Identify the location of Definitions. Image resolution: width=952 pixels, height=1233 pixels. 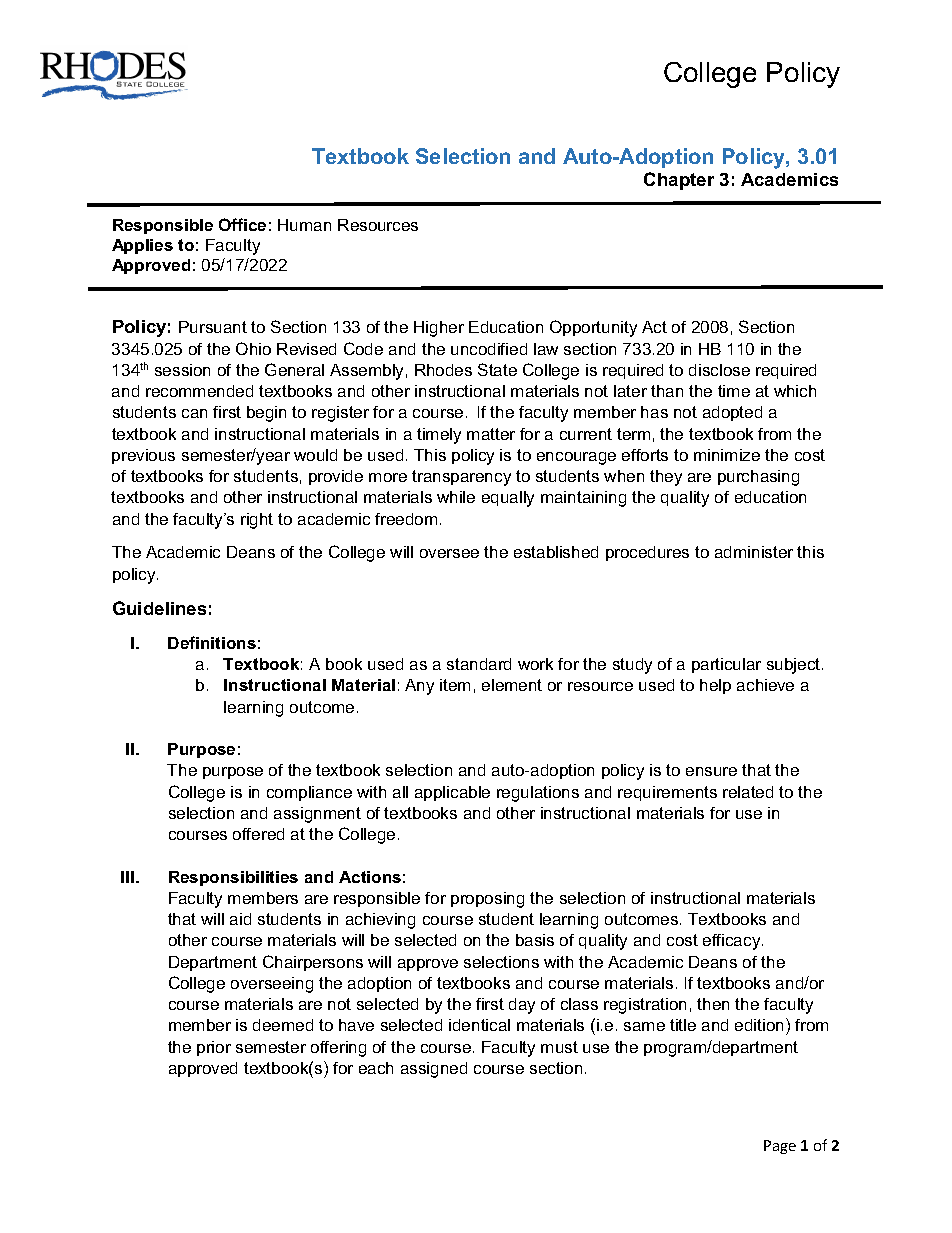
(212, 642).
